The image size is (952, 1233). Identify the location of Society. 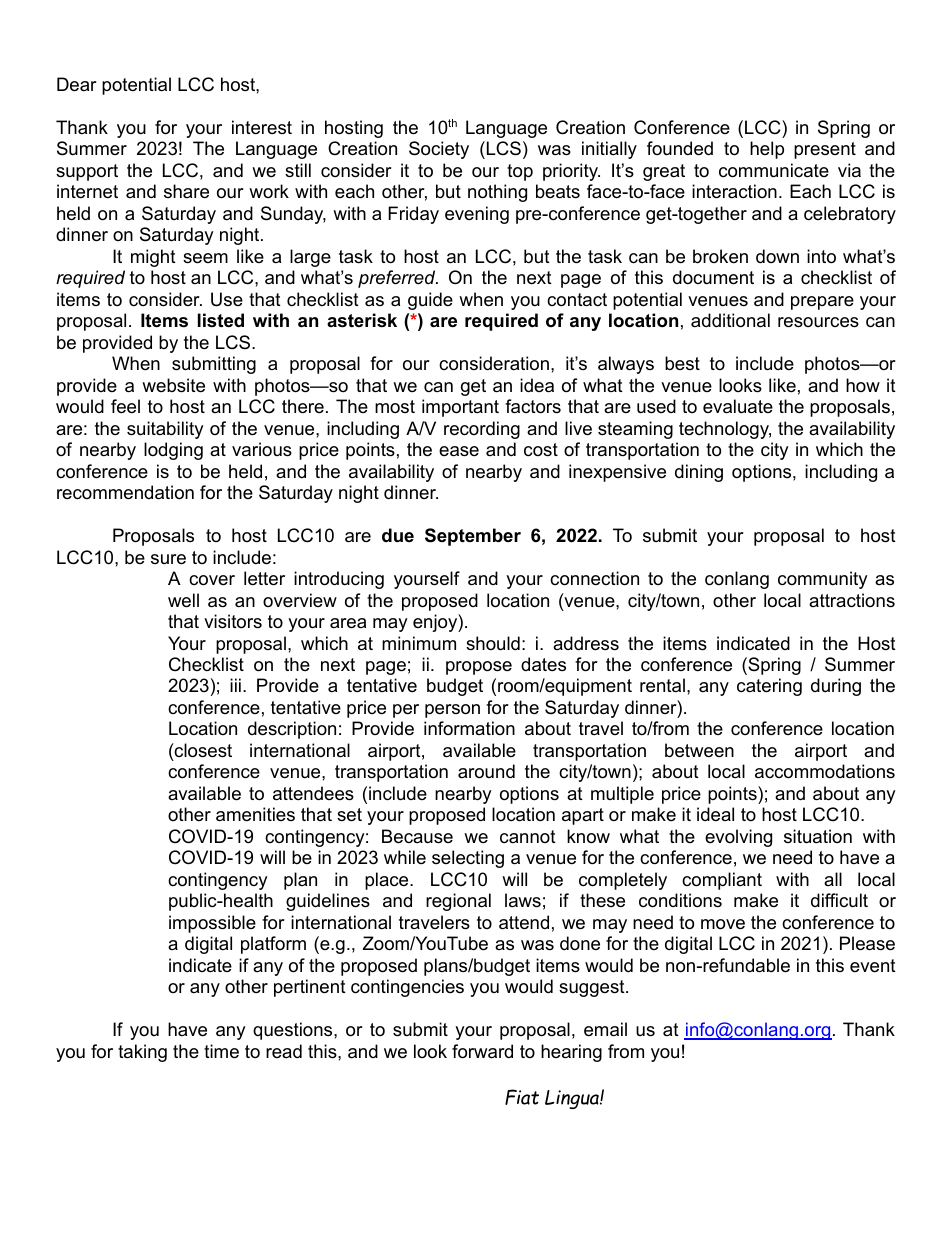
(439, 150).
